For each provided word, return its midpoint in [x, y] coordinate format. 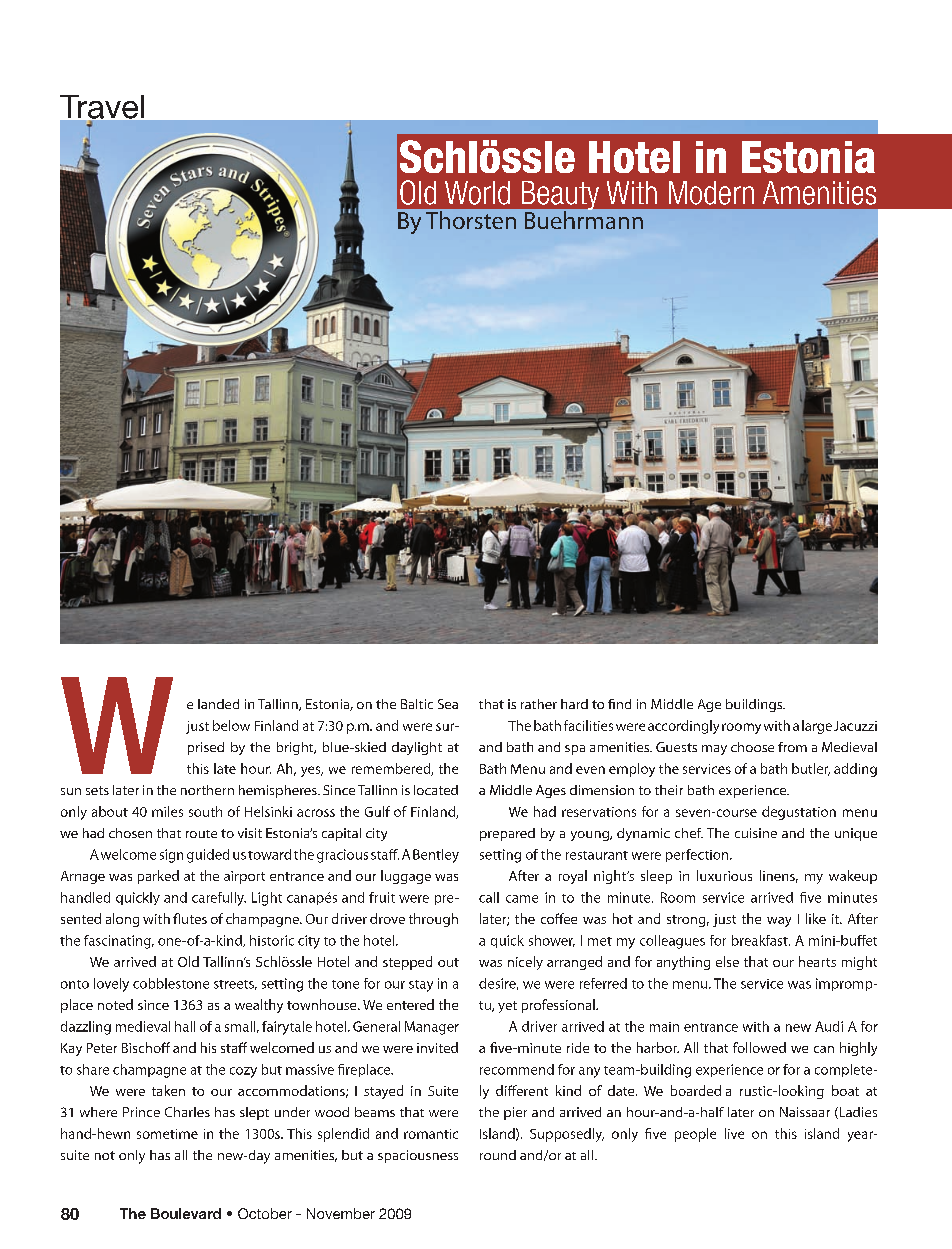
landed [218, 704]
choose [752, 747]
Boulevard [186, 1213]
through [433, 920]
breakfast [761, 940]
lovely [111, 985]
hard [574, 704]
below [231, 725]
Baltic [417, 704]
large [817, 727]
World [477, 193]
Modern [711, 193]
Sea [448, 704]
